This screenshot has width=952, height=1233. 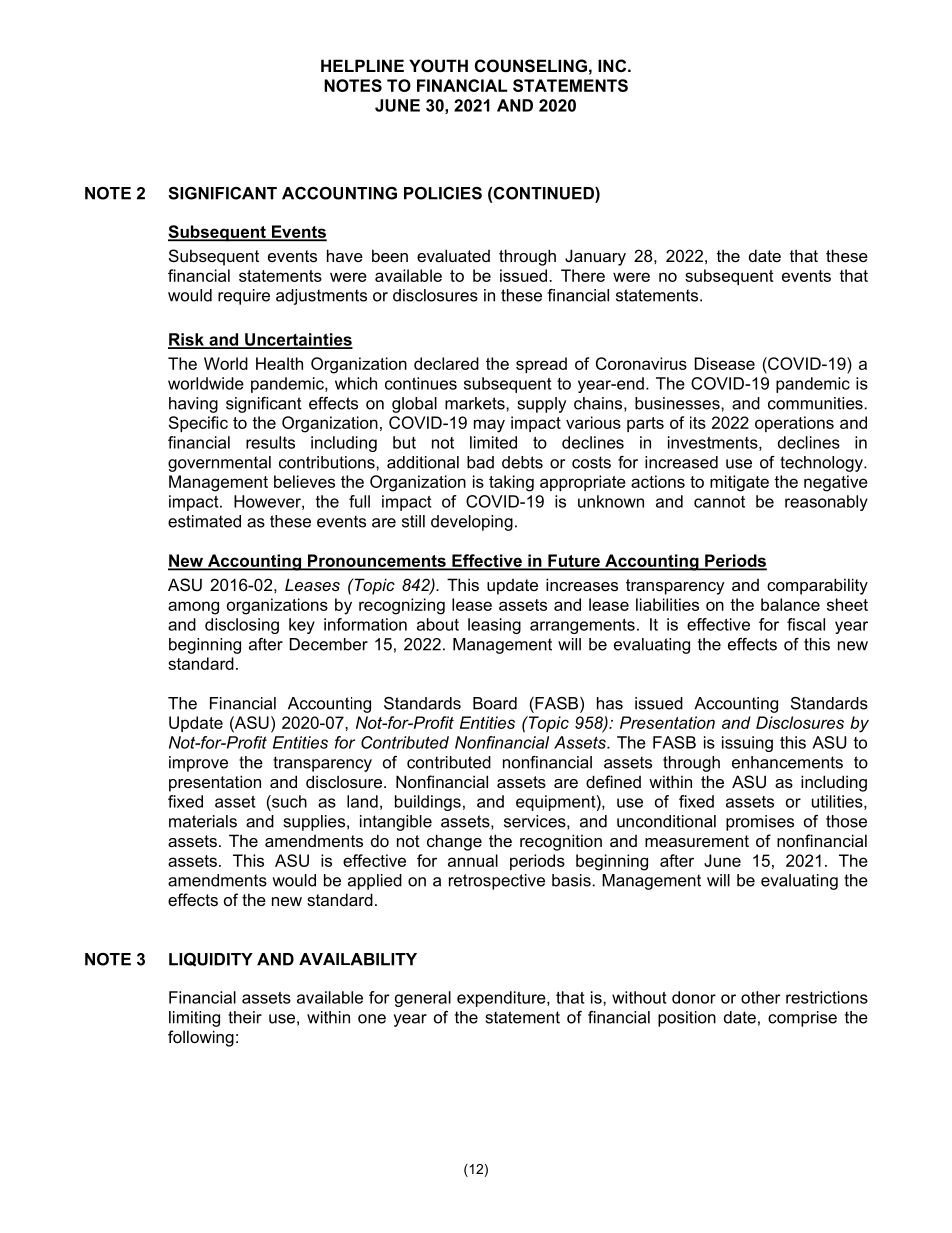 I want to click on Health, so click(x=279, y=363).
